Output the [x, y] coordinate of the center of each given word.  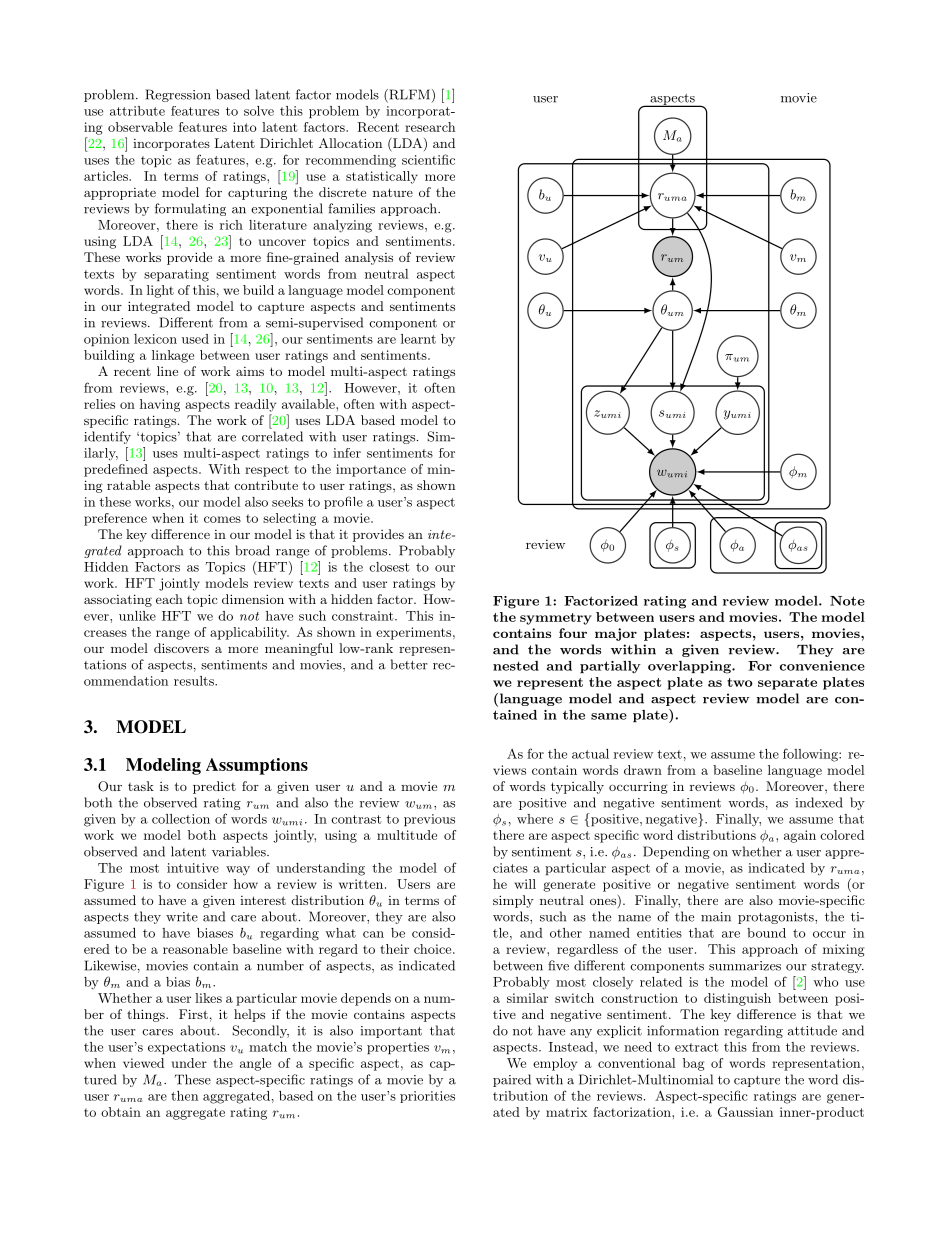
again [800, 836]
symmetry [556, 619]
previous [429, 820]
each [169, 599]
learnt [418, 339]
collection [181, 819]
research [430, 127]
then [184, 1096]
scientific [428, 159]
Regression [178, 95]
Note [847, 601]
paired [512, 1080]
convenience [822, 666]
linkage [173, 356]
